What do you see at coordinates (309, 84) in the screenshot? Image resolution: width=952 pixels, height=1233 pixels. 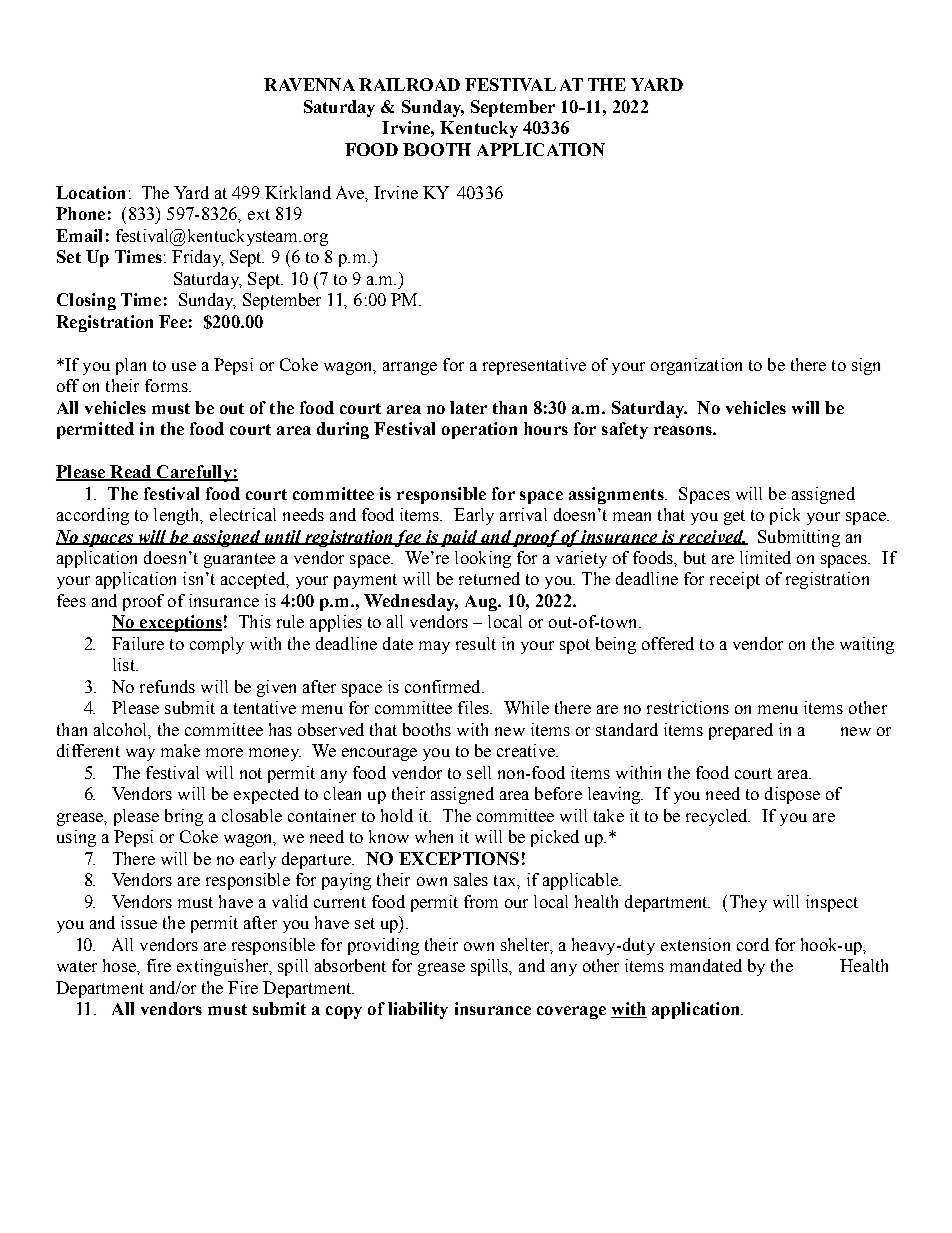 I see `RAVENNA` at bounding box center [309, 84].
